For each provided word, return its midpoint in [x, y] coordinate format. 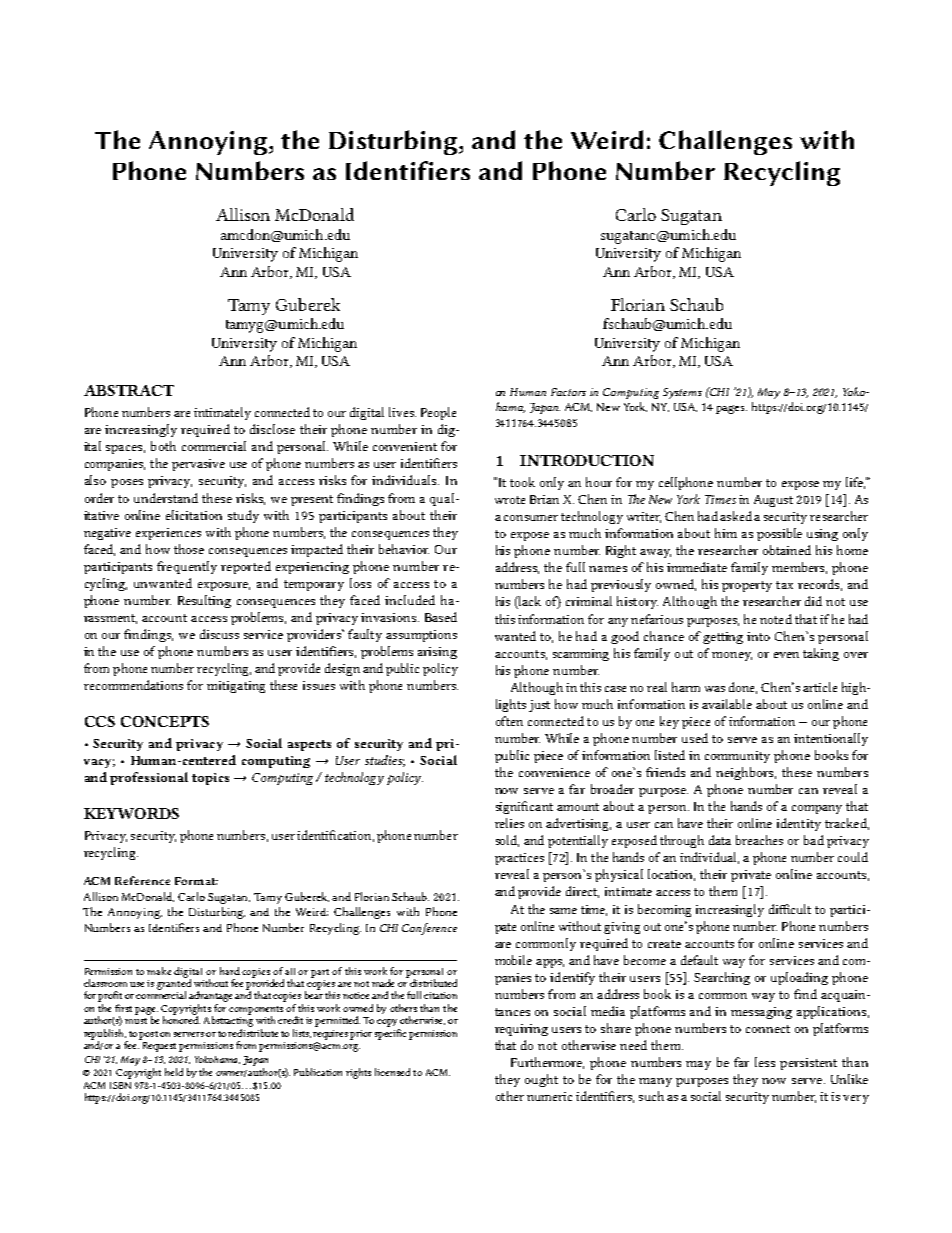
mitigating [236, 687]
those [189, 549]
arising [437, 653]
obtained [787, 550]
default [699, 960]
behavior [404, 549]
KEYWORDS [131, 813]
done [743, 688]
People [438, 413]
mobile [513, 960]
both [163, 446]
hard [230, 971]
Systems [682, 393]
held [174, 1072]
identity [799, 824]
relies [509, 823]
